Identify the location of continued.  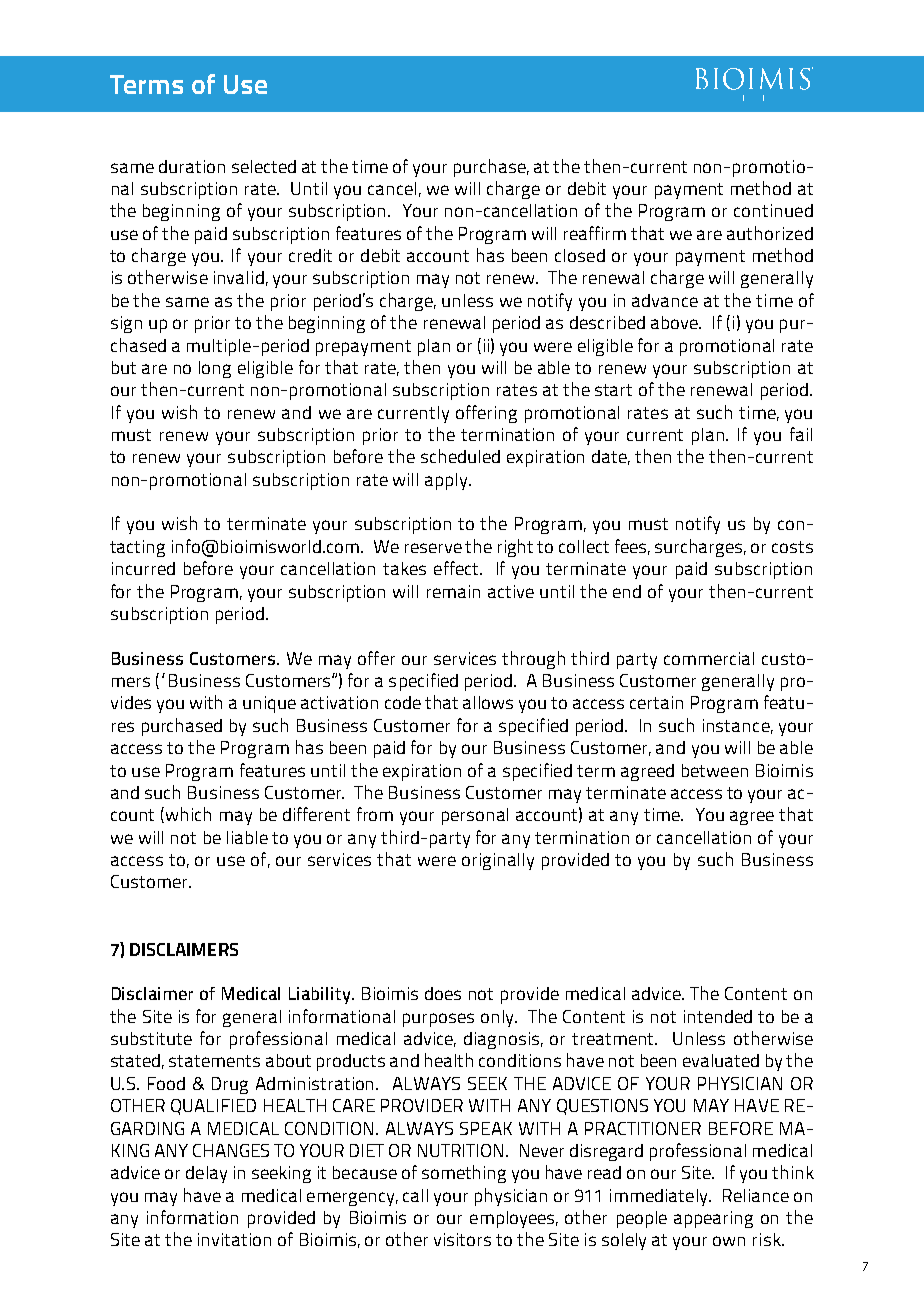
(773, 210).
